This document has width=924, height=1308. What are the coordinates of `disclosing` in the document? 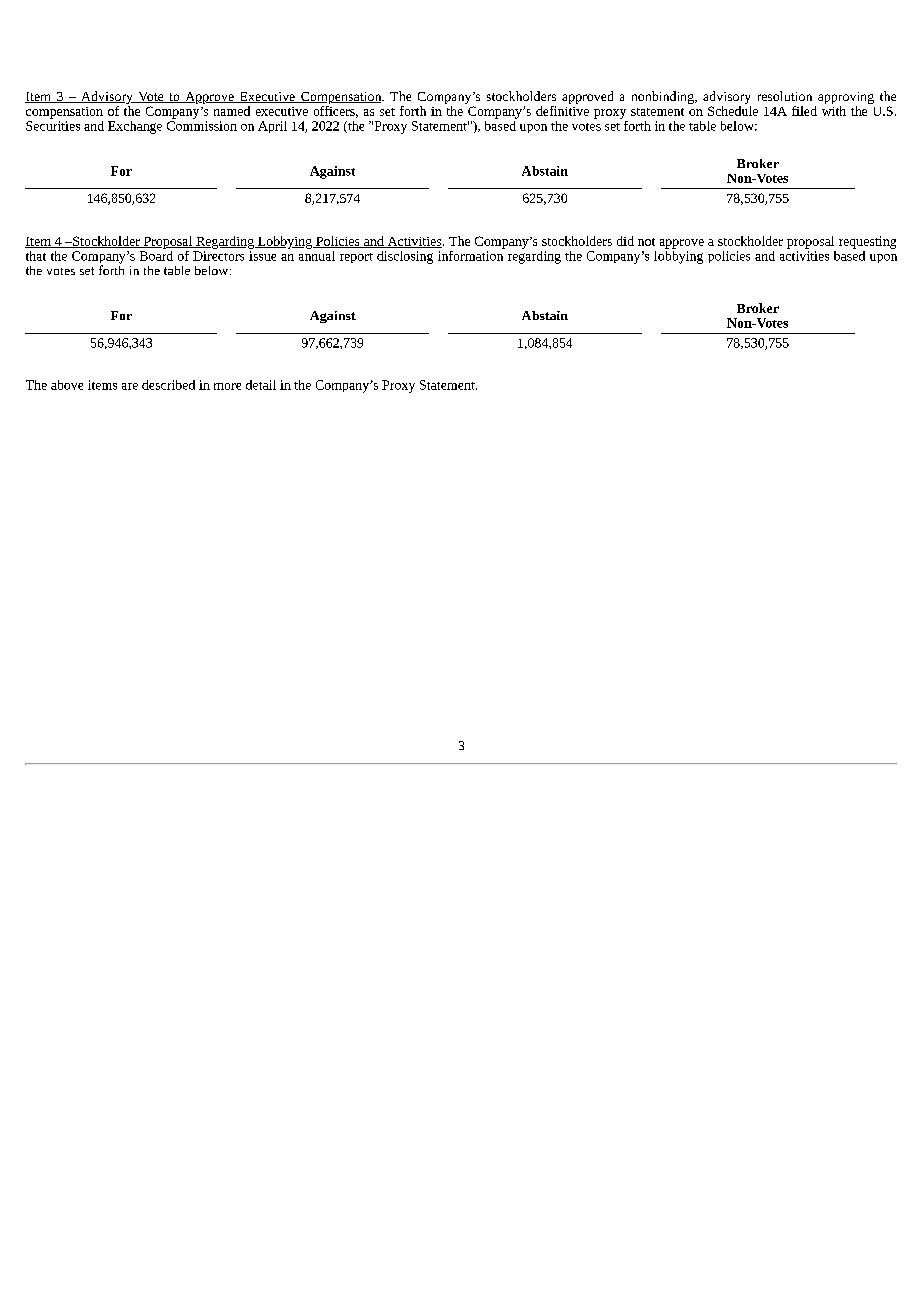 It's located at (405, 257).
